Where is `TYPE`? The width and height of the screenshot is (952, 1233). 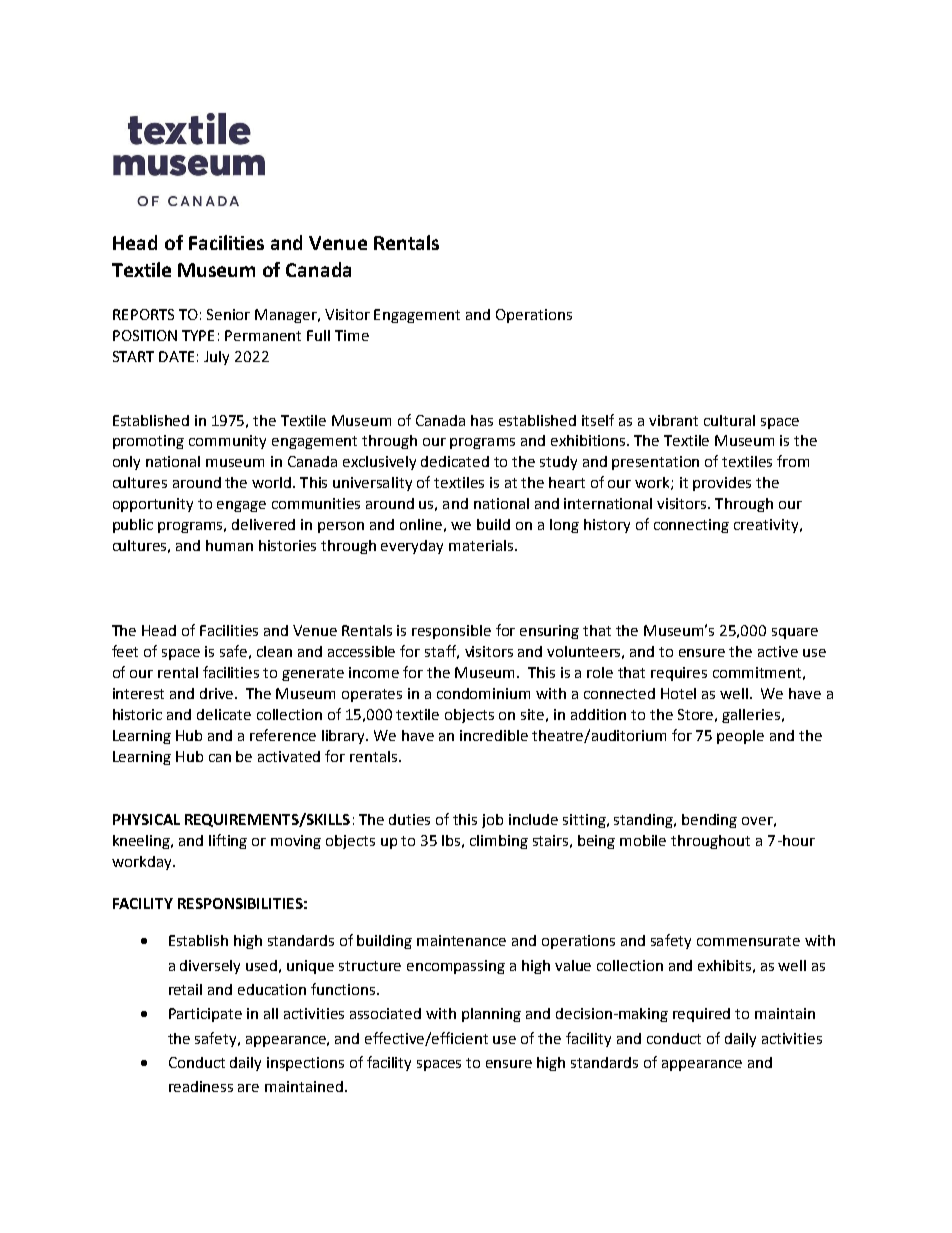
TYPE is located at coordinates (198, 335).
